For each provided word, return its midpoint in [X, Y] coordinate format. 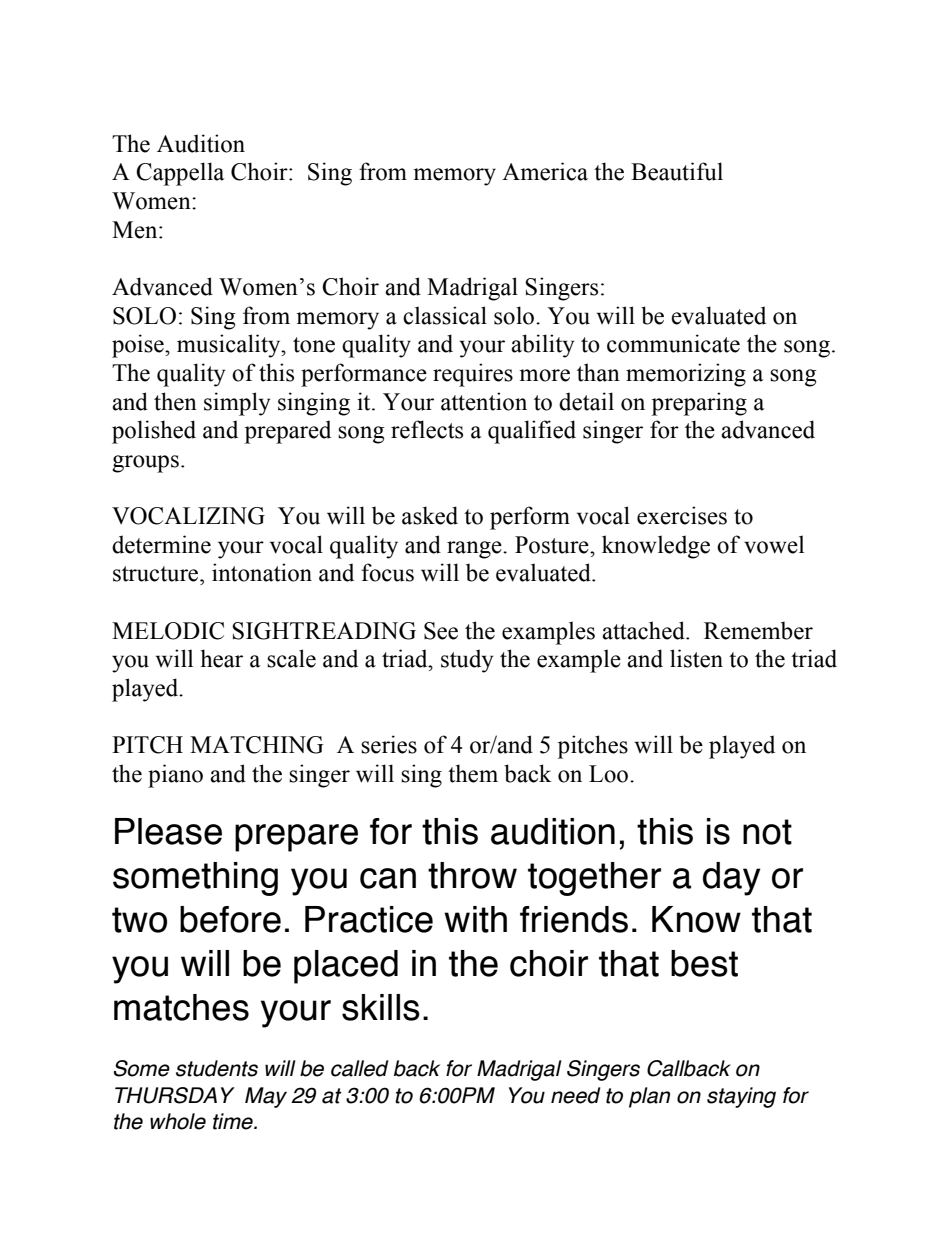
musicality [230, 346]
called [359, 1068]
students [217, 1068]
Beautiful [677, 171]
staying [741, 1097]
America [545, 171]
